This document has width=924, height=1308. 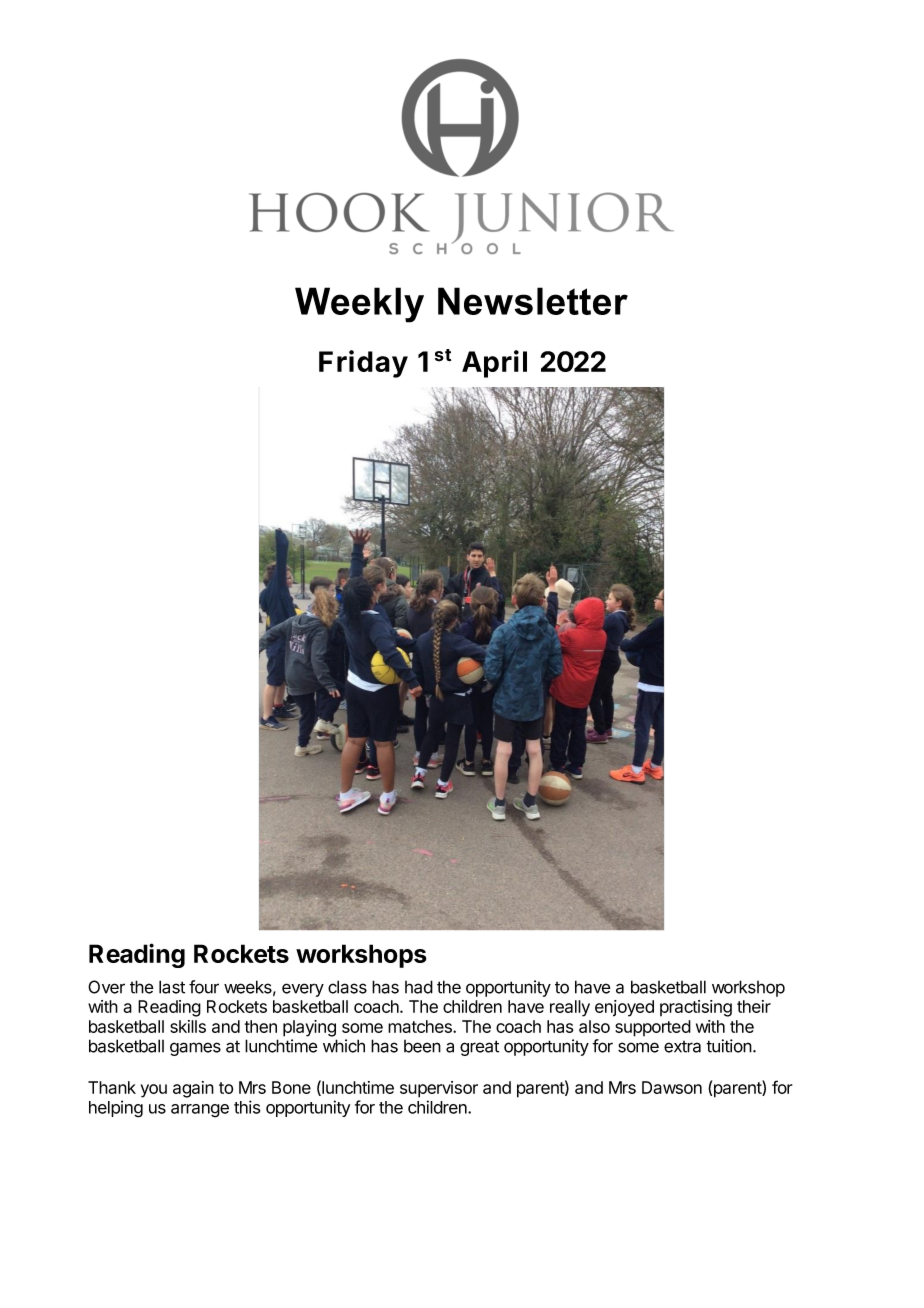 I want to click on Newsletter, so click(x=533, y=301).
